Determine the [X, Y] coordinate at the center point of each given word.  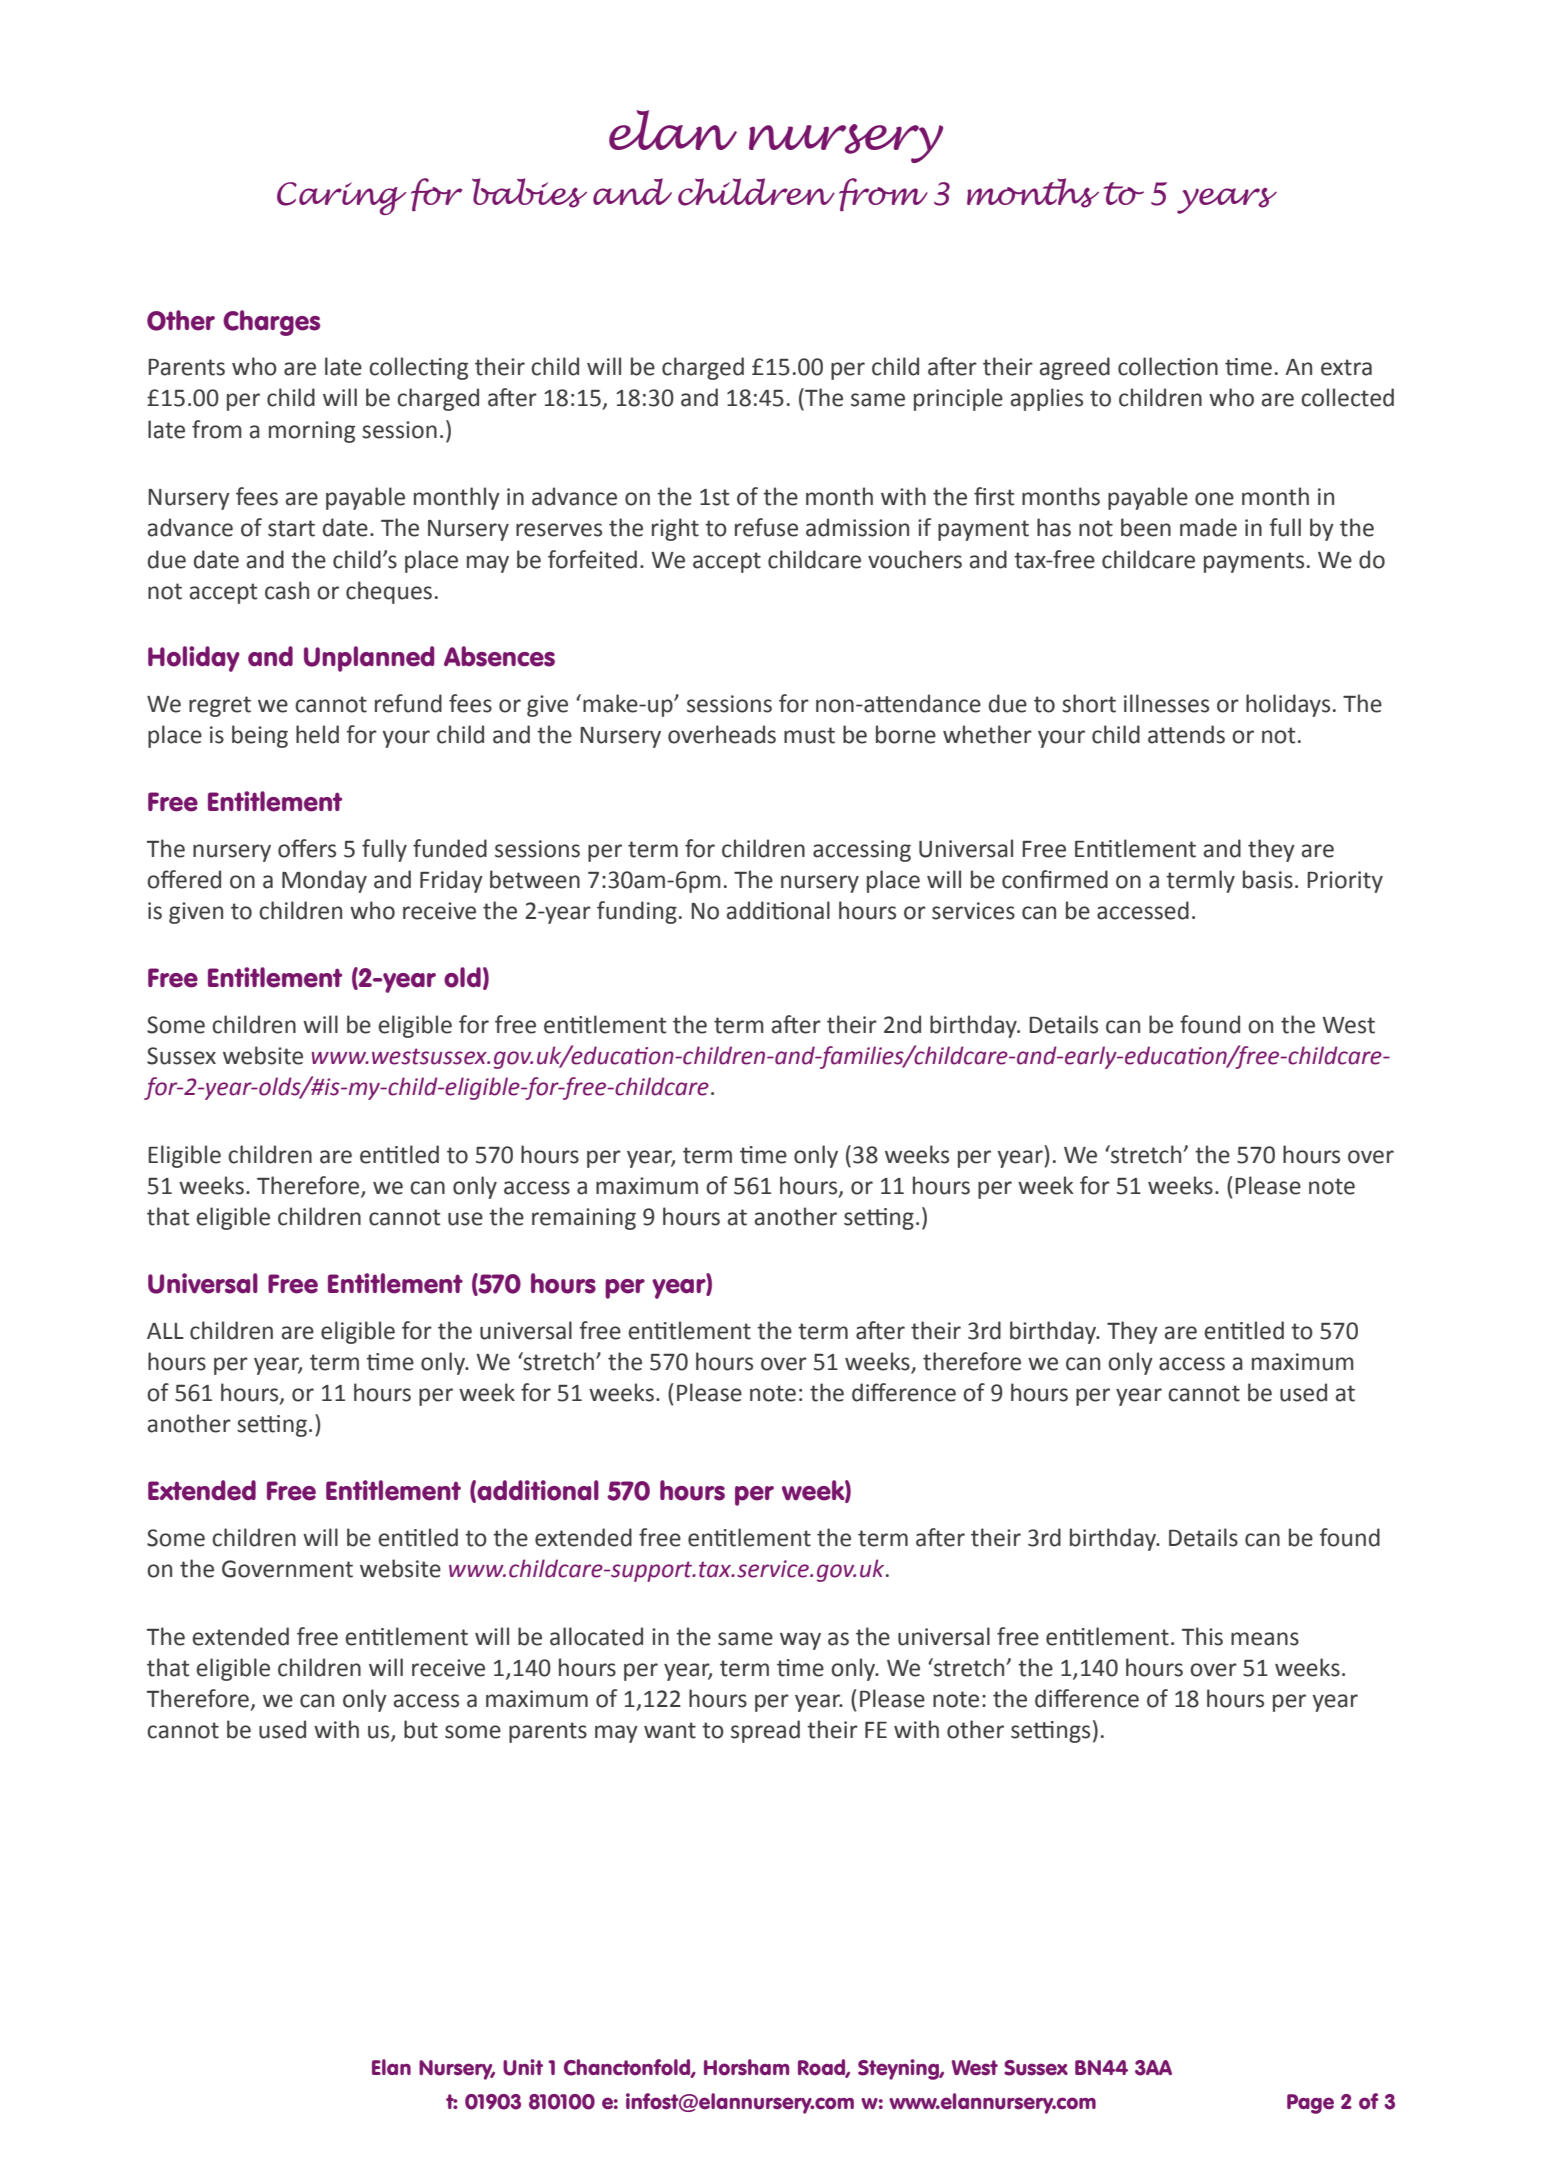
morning [312, 432]
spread [765, 1731]
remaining [584, 1219]
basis [1268, 879]
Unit [523, 2067]
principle [958, 399]
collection [1168, 366]
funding [637, 912]
